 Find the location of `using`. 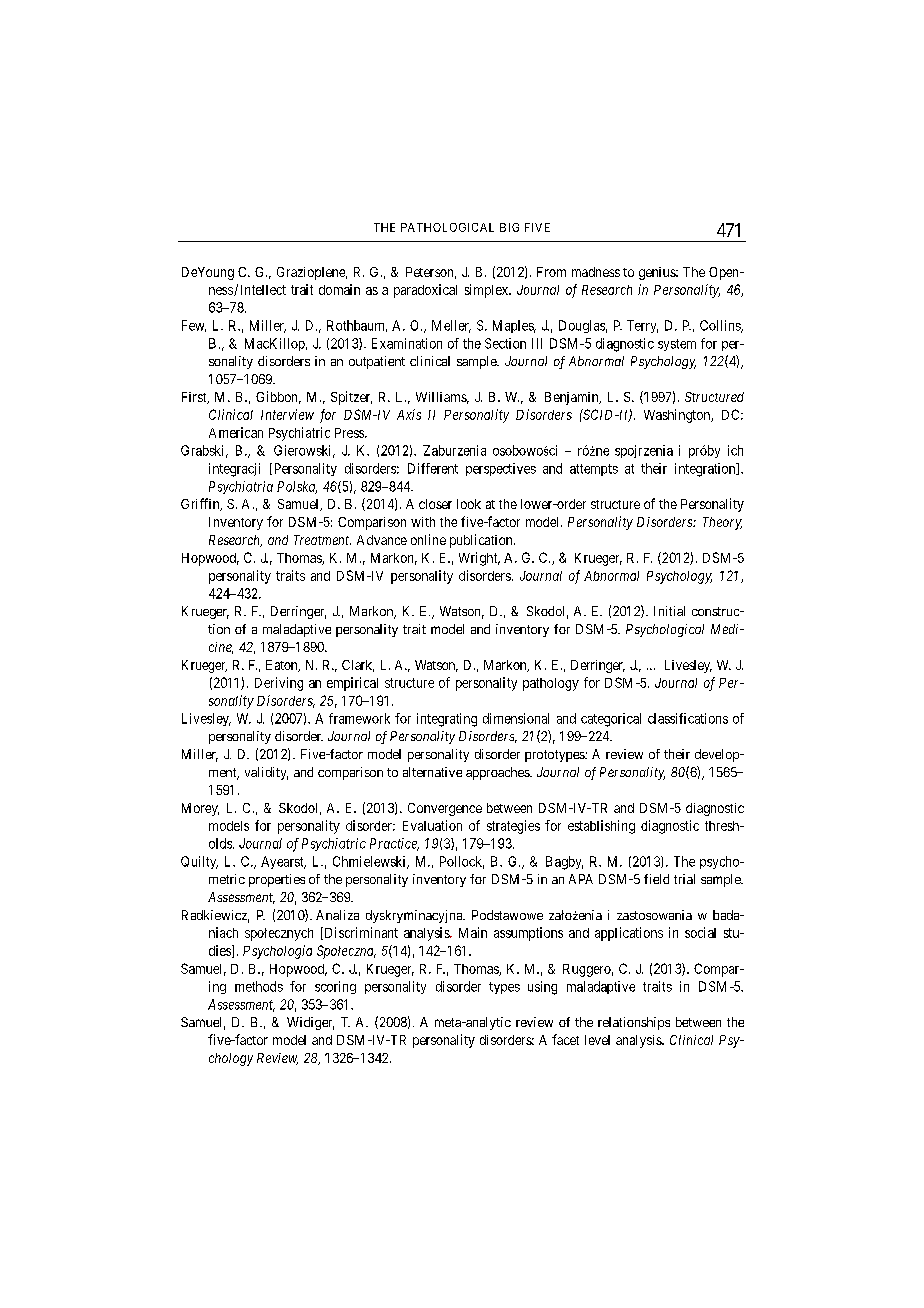

using is located at coordinates (542, 988).
